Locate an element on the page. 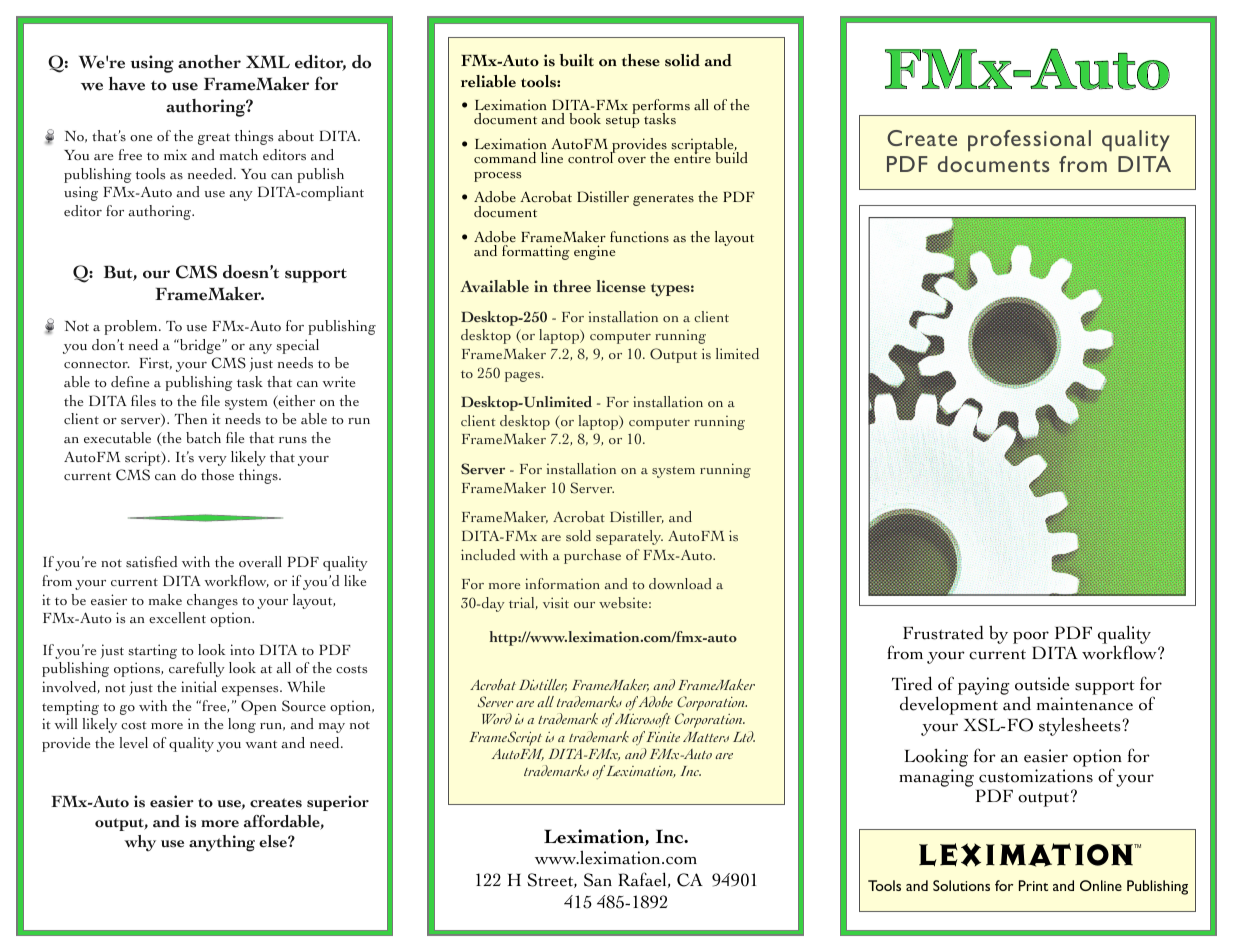  another is located at coordinates (209, 62).
